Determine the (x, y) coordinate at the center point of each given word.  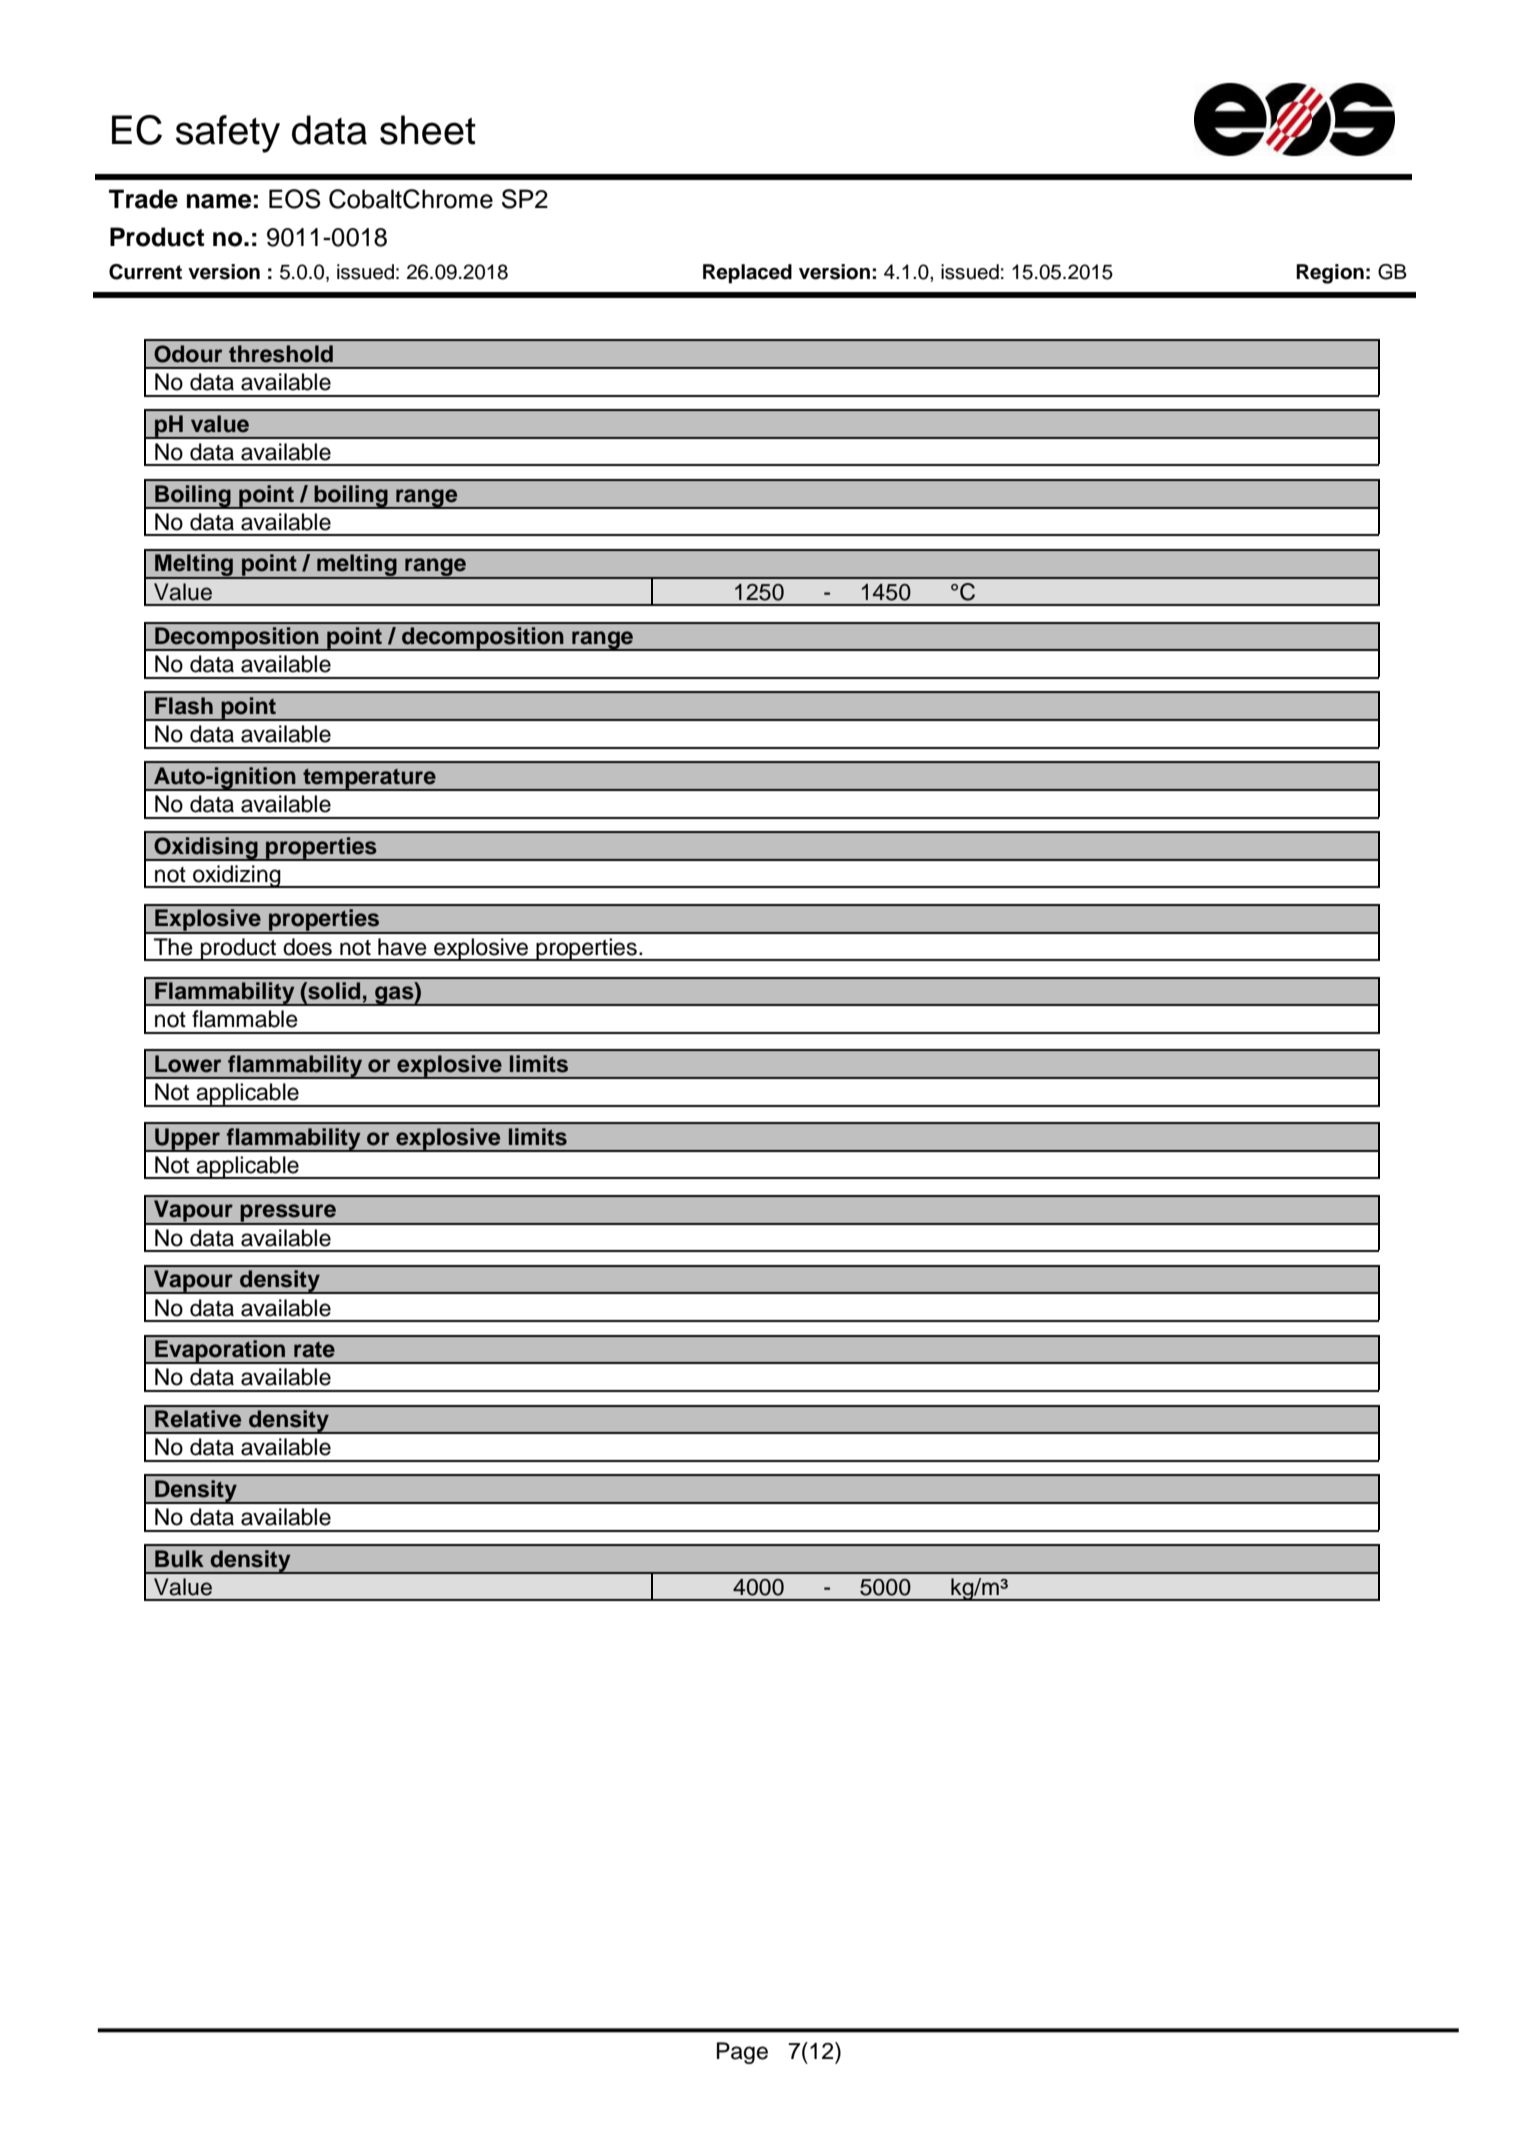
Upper (187, 1140)
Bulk (179, 1559)
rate (314, 1350)
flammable (245, 1019)
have (402, 947)
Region (1330, 274)
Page (742, 2053)
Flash (184, 706)
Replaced (747, 274)
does (307, 947)
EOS (294, 199)
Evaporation (220, 1352)
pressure (288, 1214)
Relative (198, 1419)
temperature (369, 779)
